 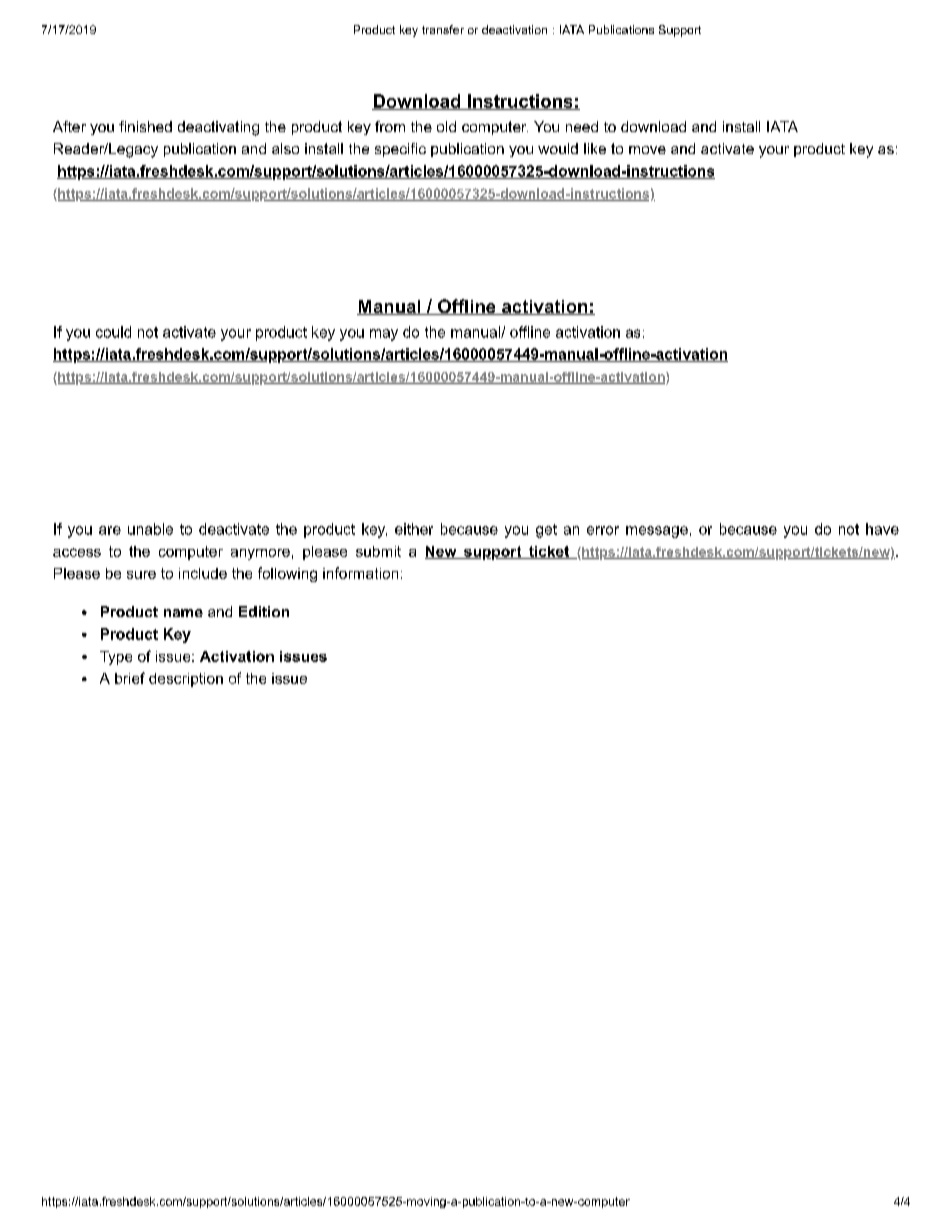 I want to click on Type, so click(x=116, y=658).
